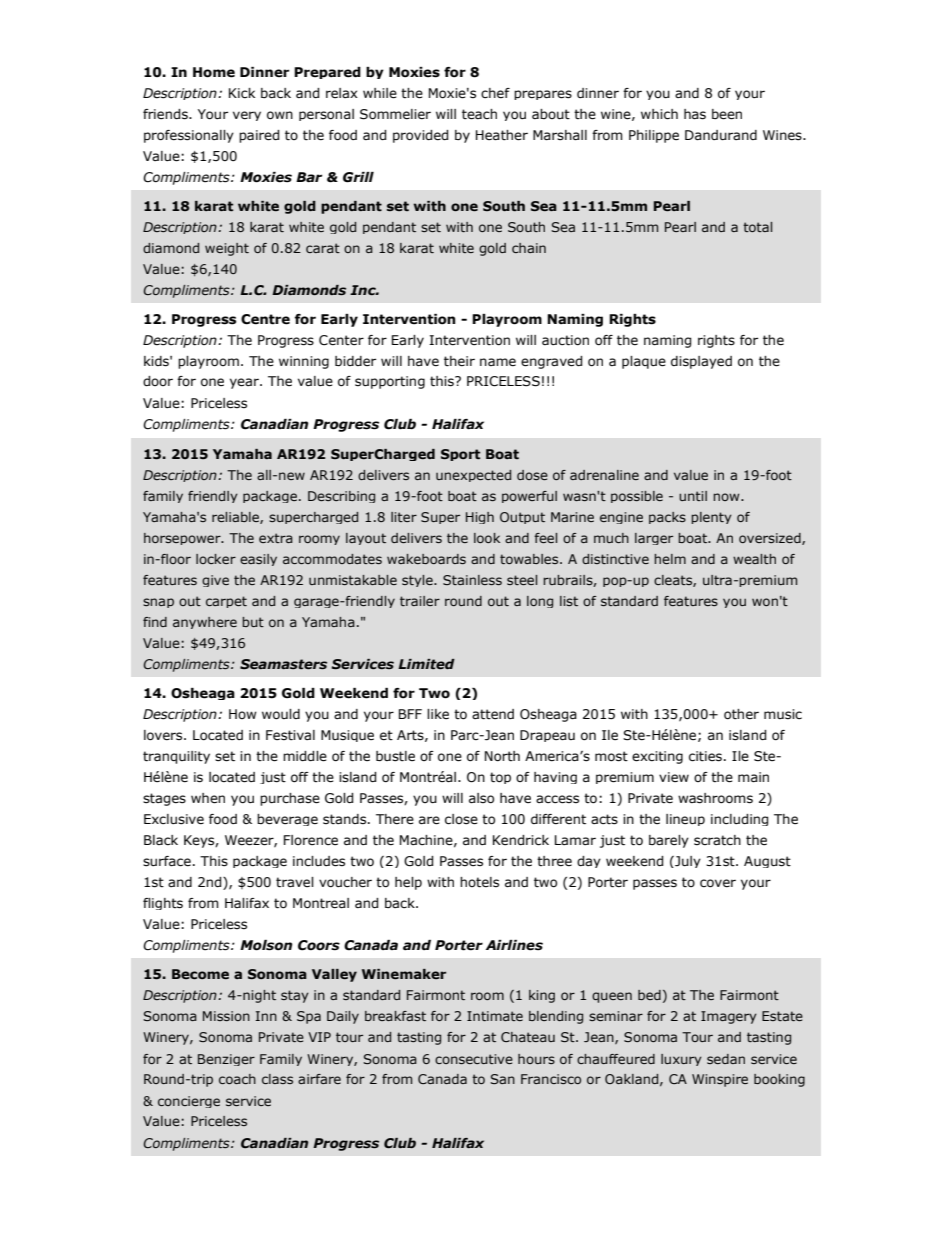 This screenshot has height=1233, width=952. Describe the element at coordinates (460, 455) in the screenshot. I see `Sport` at that location.
